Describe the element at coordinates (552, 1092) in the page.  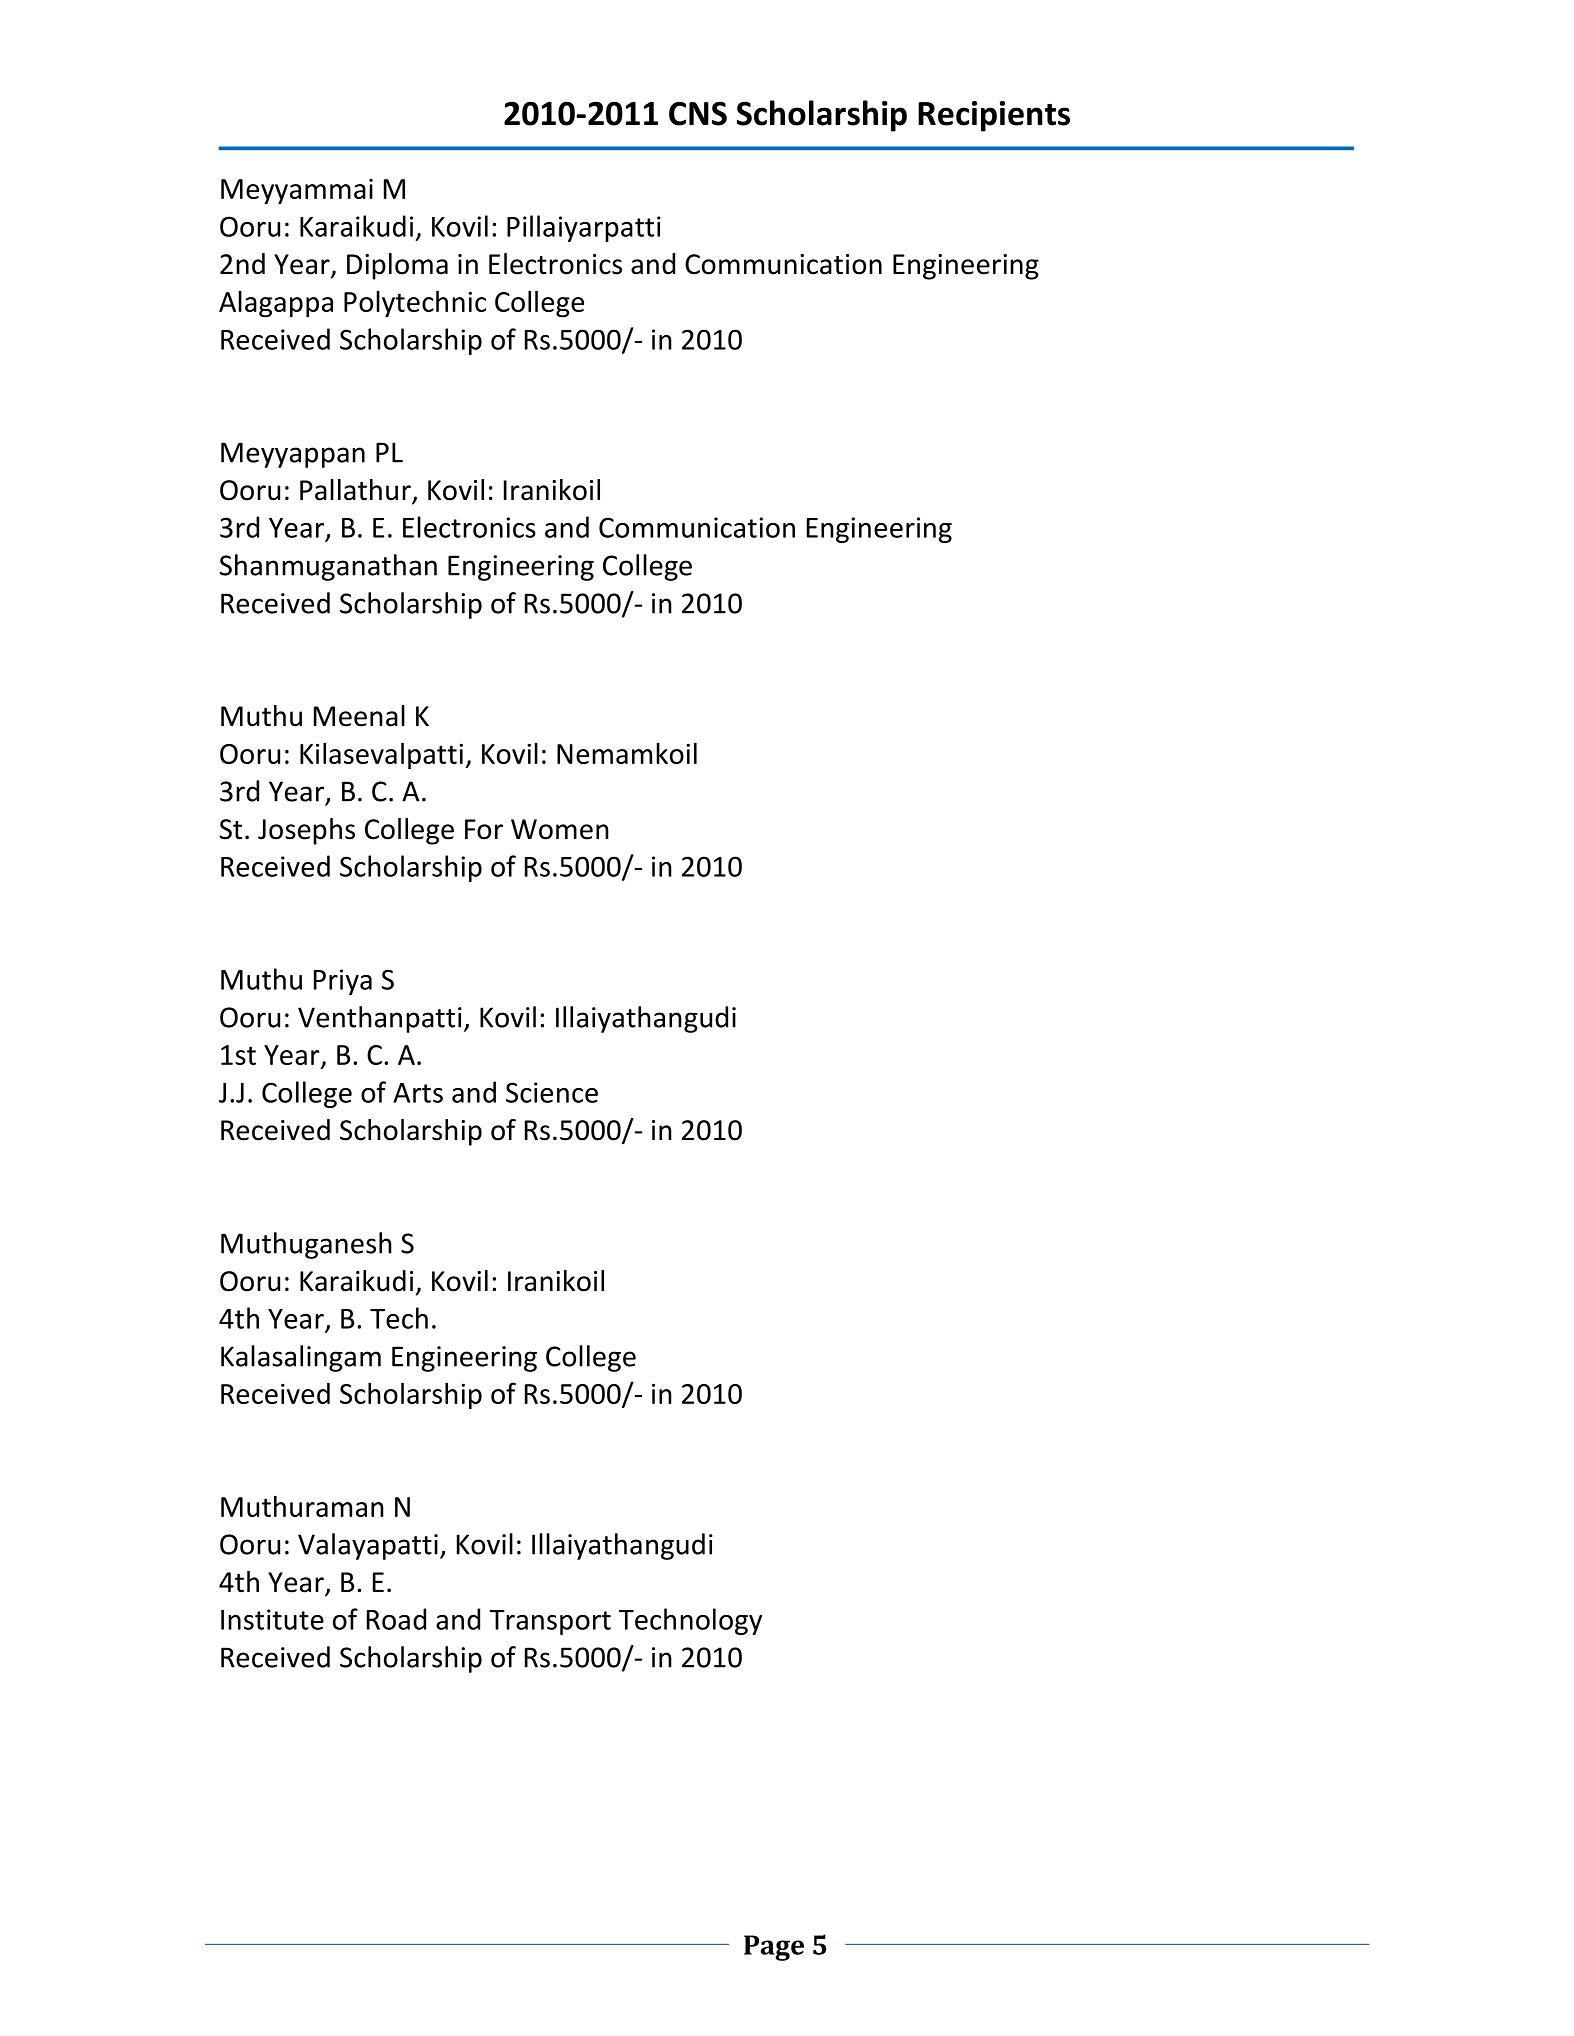
I see `Science` at that location.
